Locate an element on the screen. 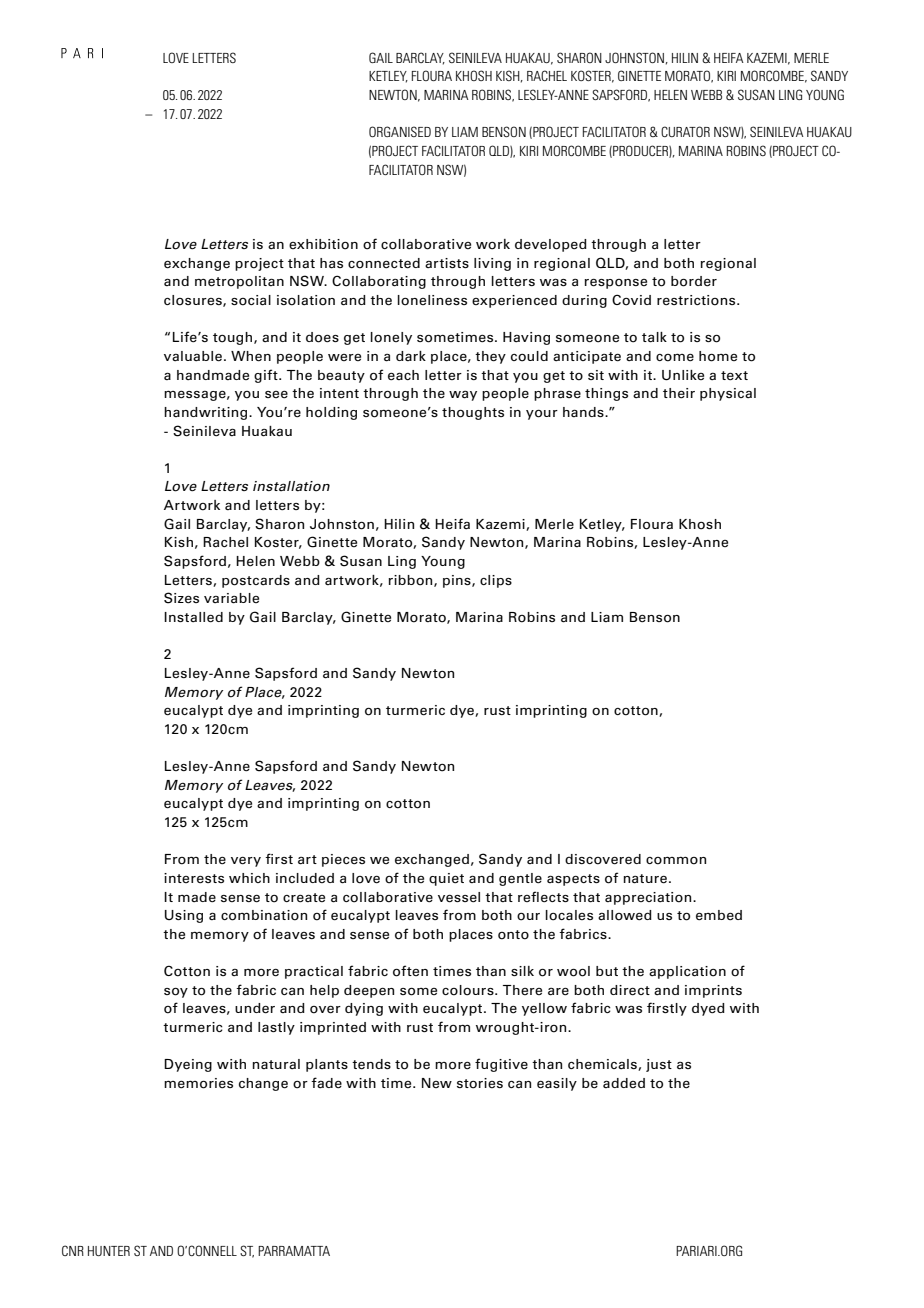 This screenshot has width=924, height=1308. Installed is located at coordinates (193, 617).
